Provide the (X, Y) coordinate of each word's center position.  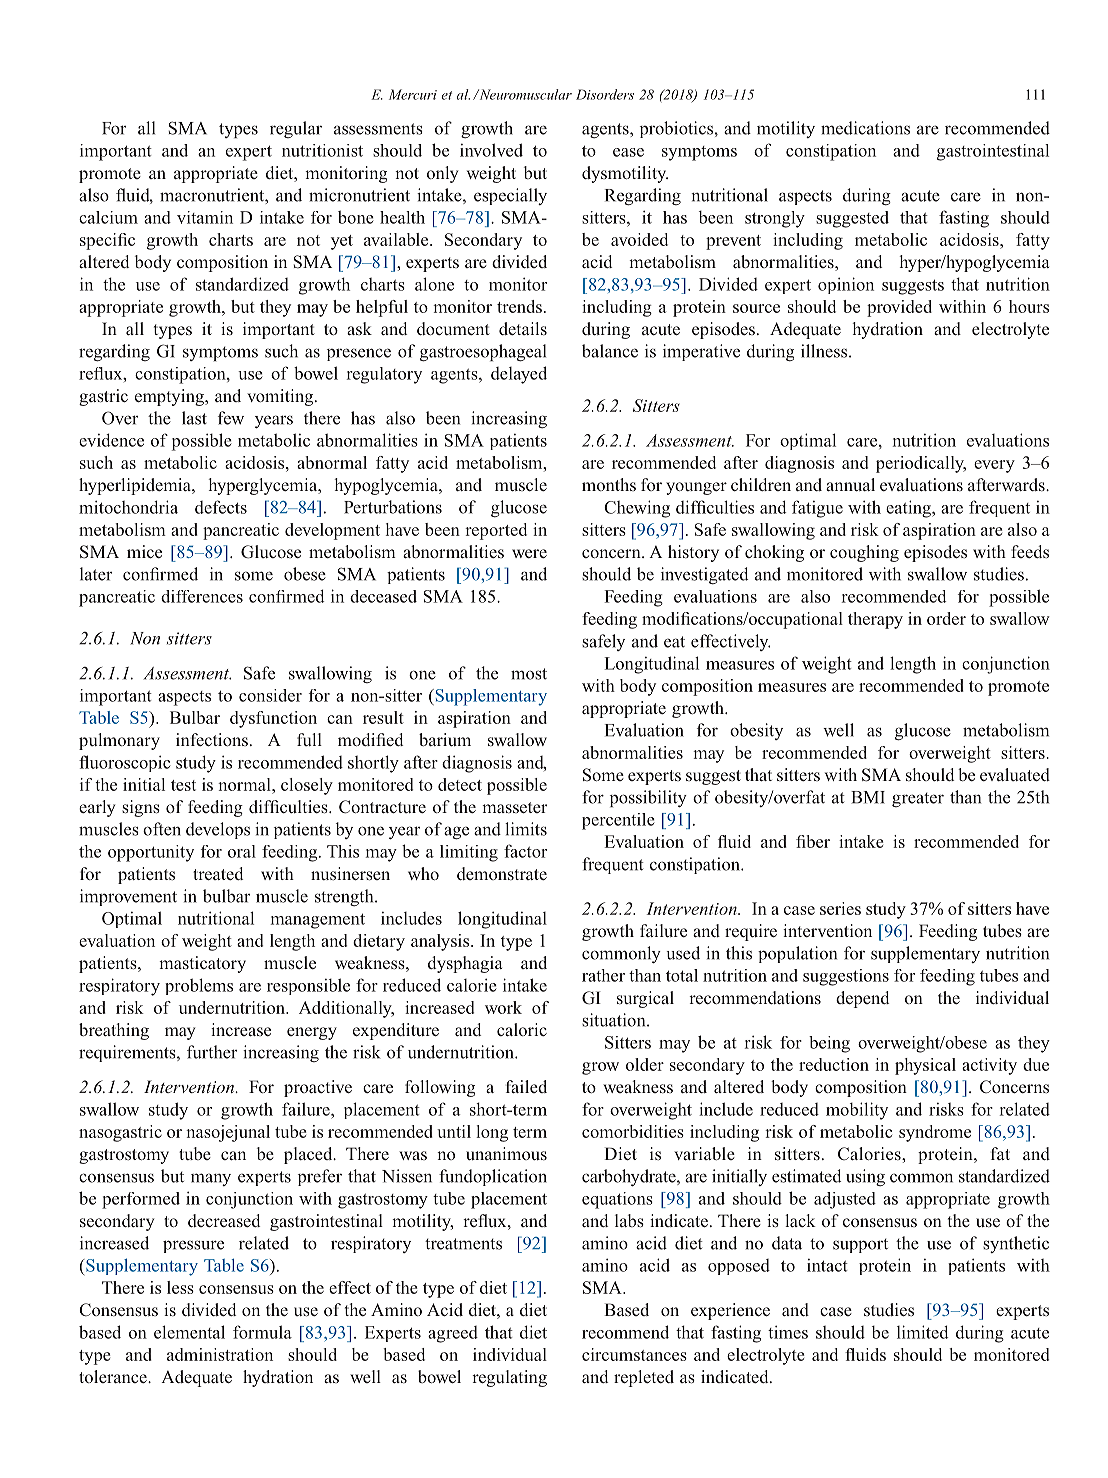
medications (865, 128)
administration (220, 1354)
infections (212, 739)
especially (510, 196)
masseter (514, 807)
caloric (522, 1029)
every (994, 466)
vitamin (205, 217)
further (212, 1052)
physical (925, 1066)
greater (918, 800)
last (194, 418)
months (609, 484)
